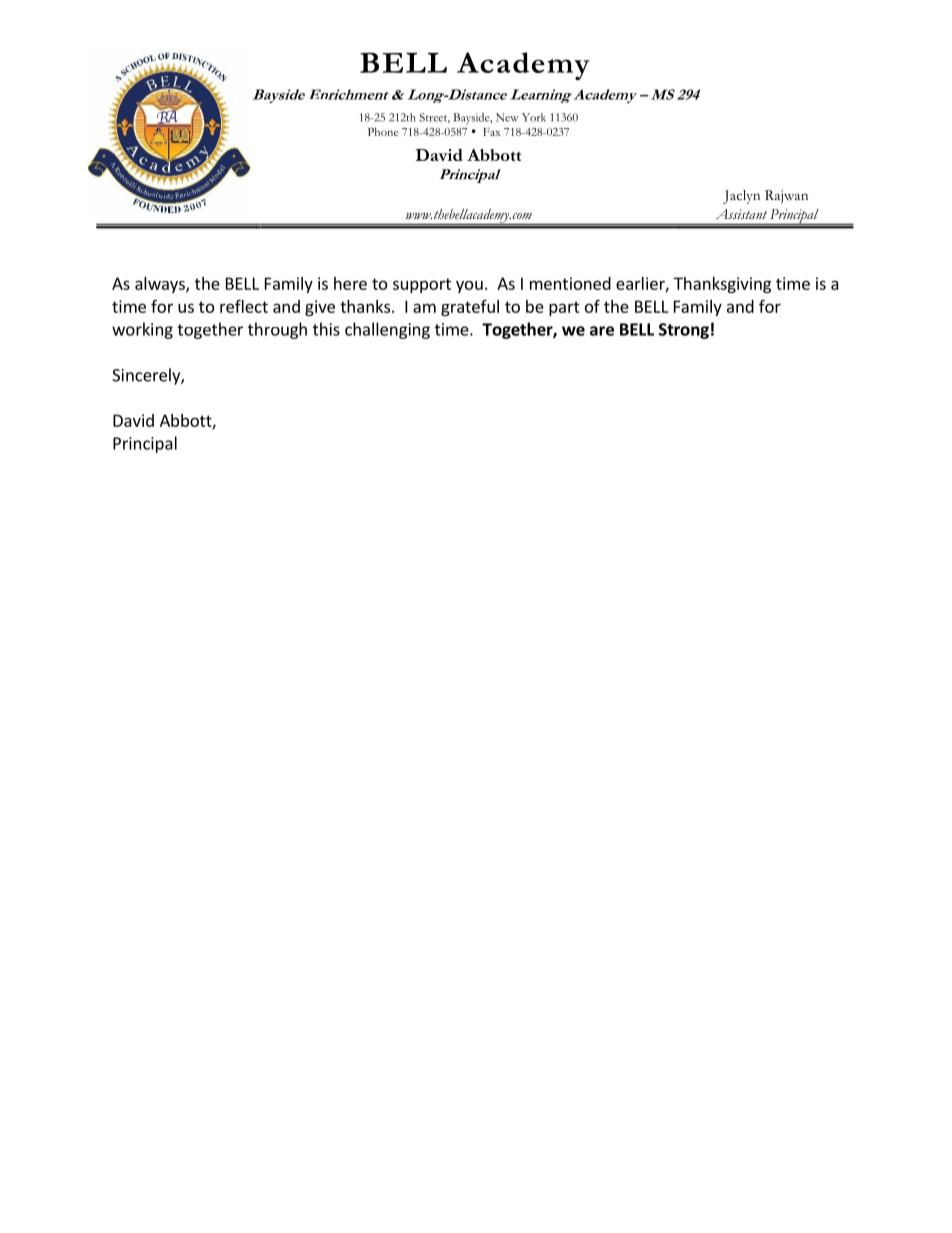  I want to click on Jaclyn, so click(741, 197).
